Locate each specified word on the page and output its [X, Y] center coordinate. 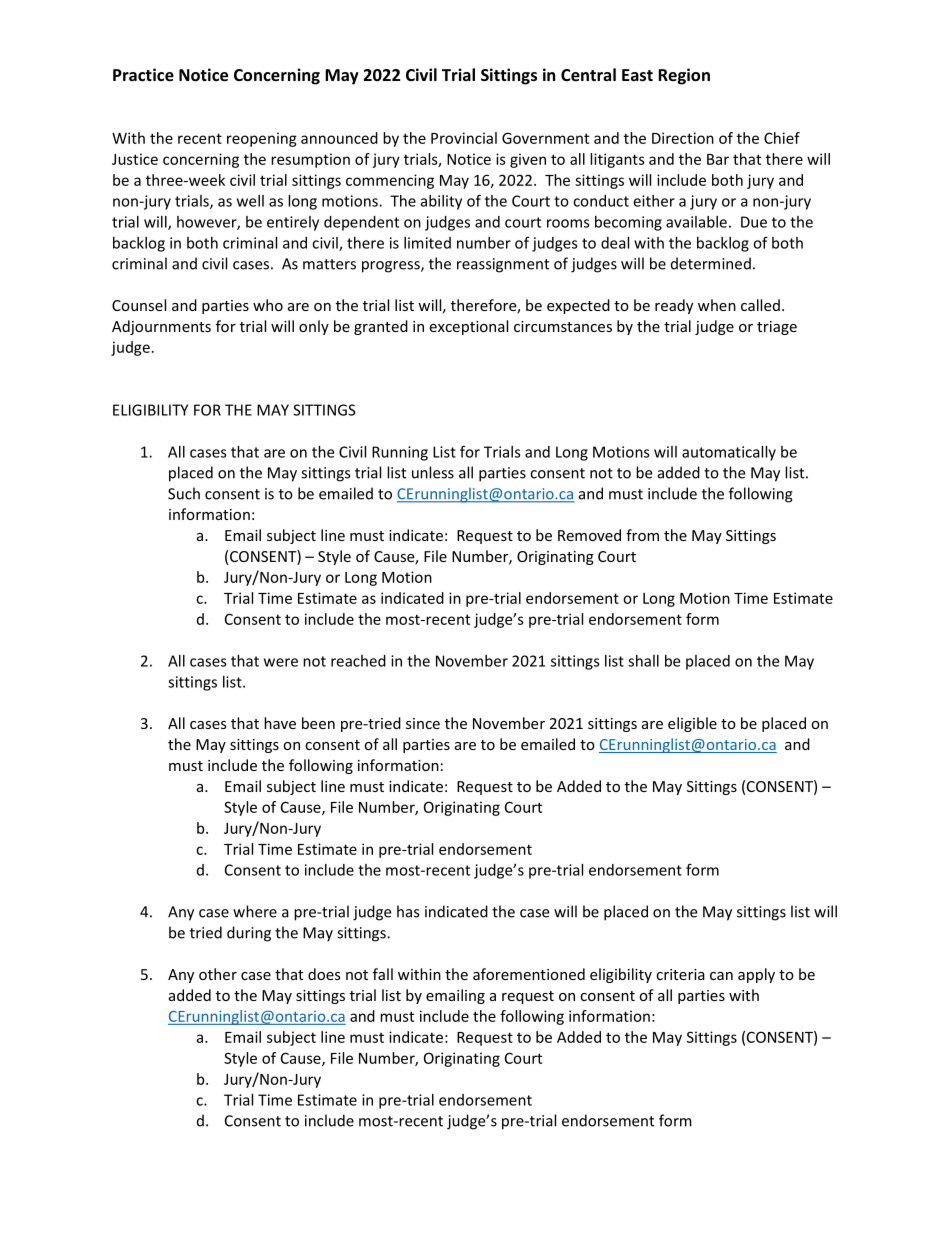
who [268, 305]
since [423, 723]
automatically [729, 453]
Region [684, 76]
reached [358, 661]
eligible [692, 724]
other [218, 974]
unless [433, 472]
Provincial [464, 138]
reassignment [503, 265]
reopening [262, 139]
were [281, 662]
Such [184, 493]
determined [711, 263]
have [280, 723]
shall [643, 661]
